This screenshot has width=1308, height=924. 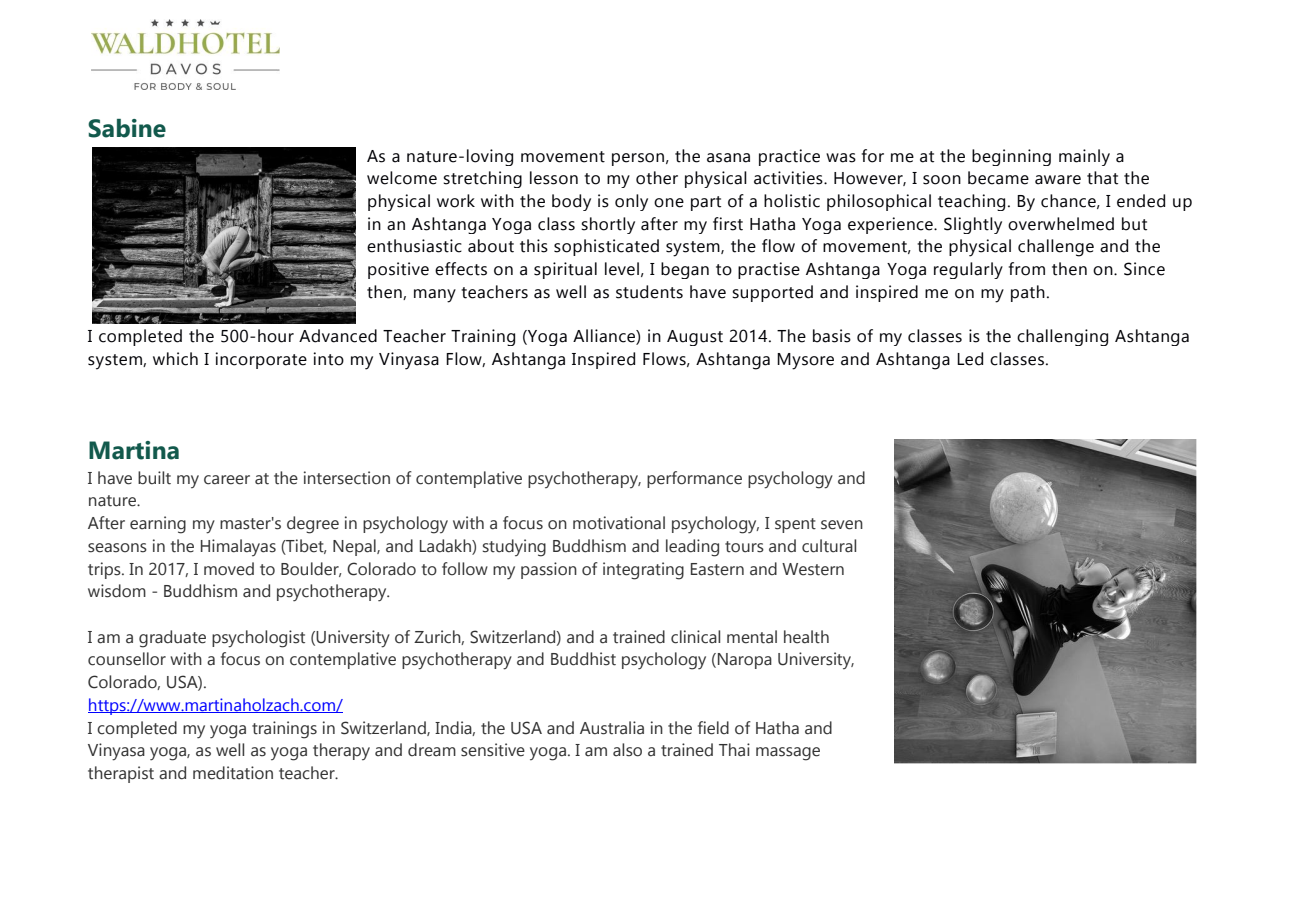 I want to click on performance, so click(x=694, y=479).
